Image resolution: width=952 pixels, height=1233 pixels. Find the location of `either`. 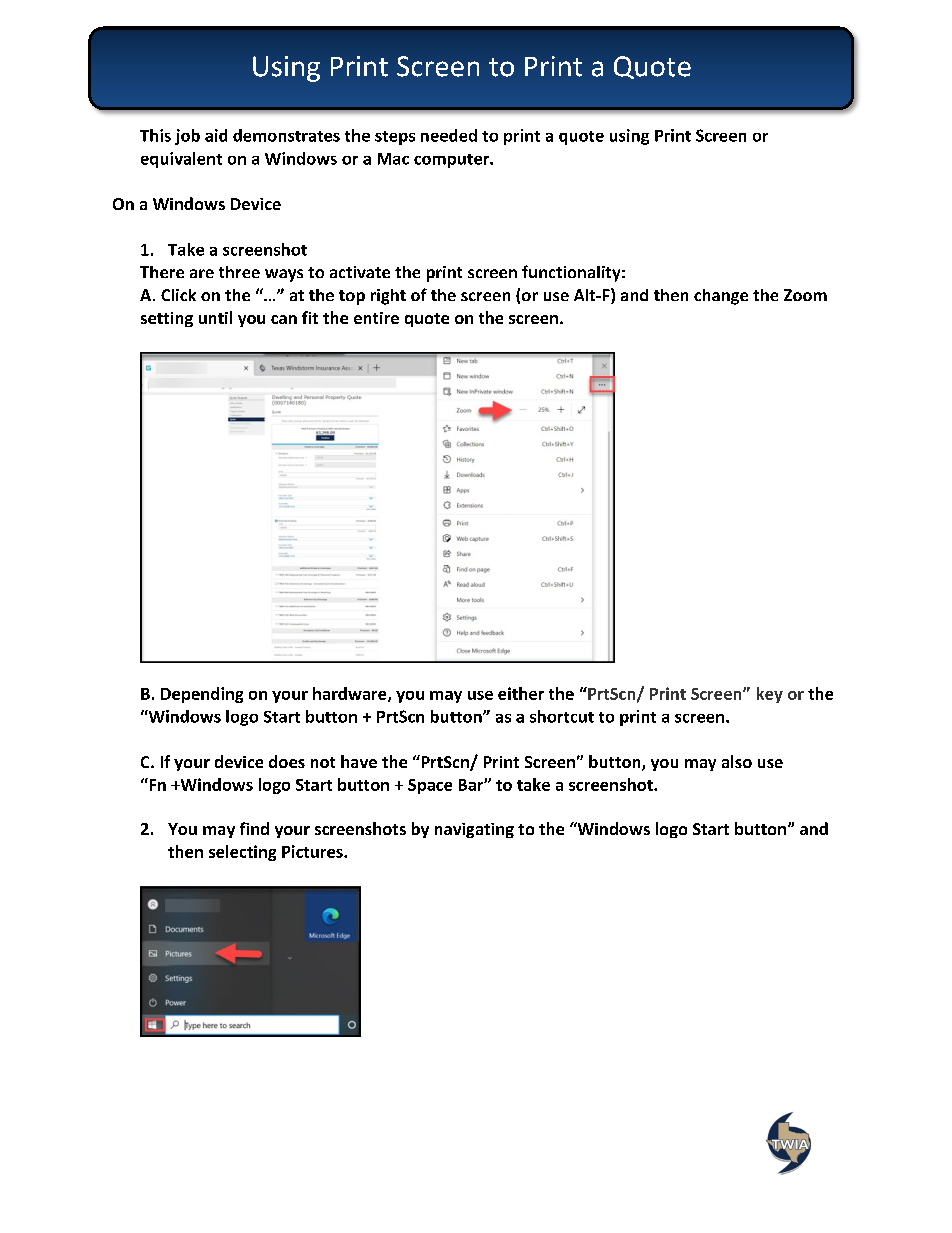

either is located at coordinates (521, 693).
